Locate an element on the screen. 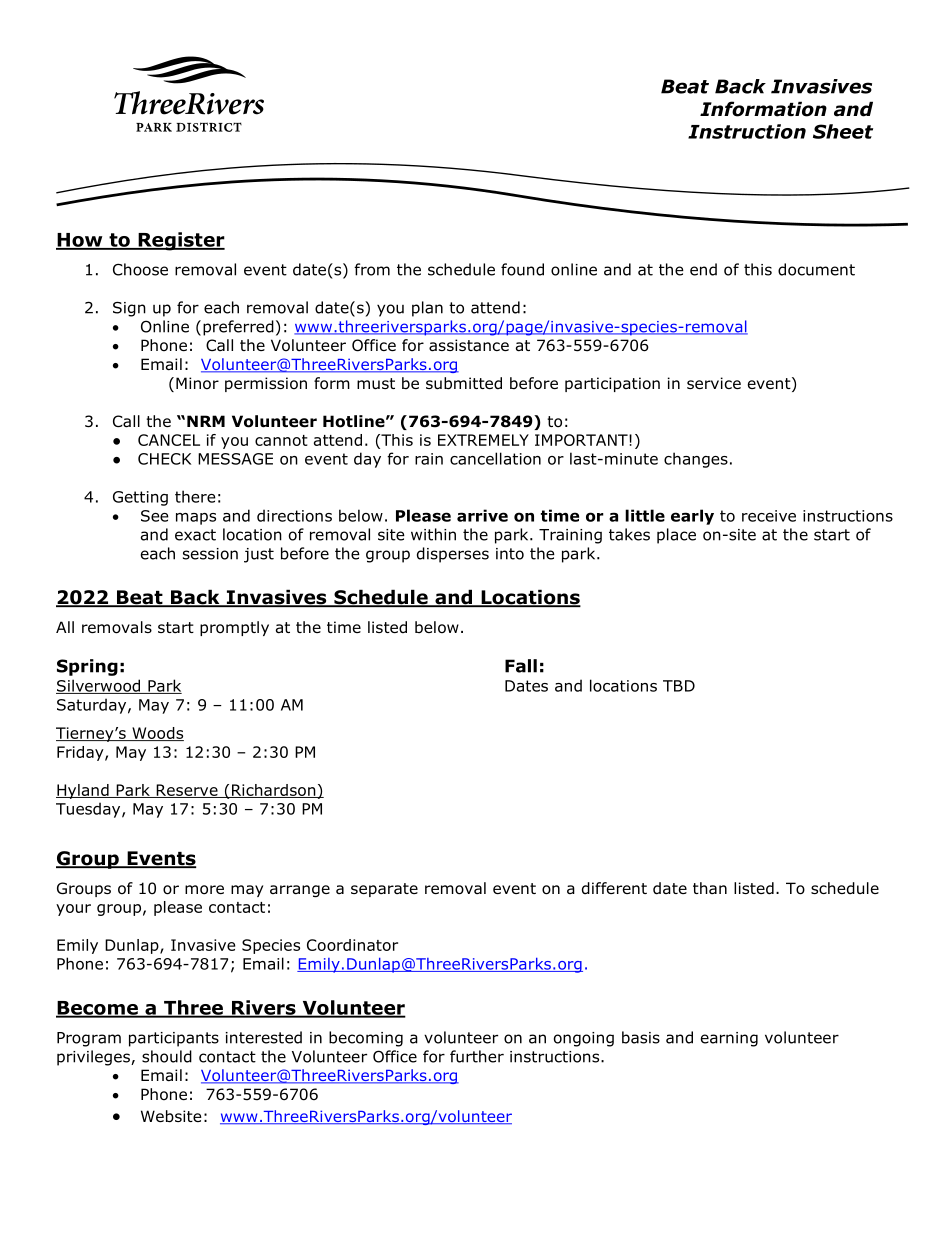 This screenshot has width=952, height=1233. found is located at coordinates (522, 269).
